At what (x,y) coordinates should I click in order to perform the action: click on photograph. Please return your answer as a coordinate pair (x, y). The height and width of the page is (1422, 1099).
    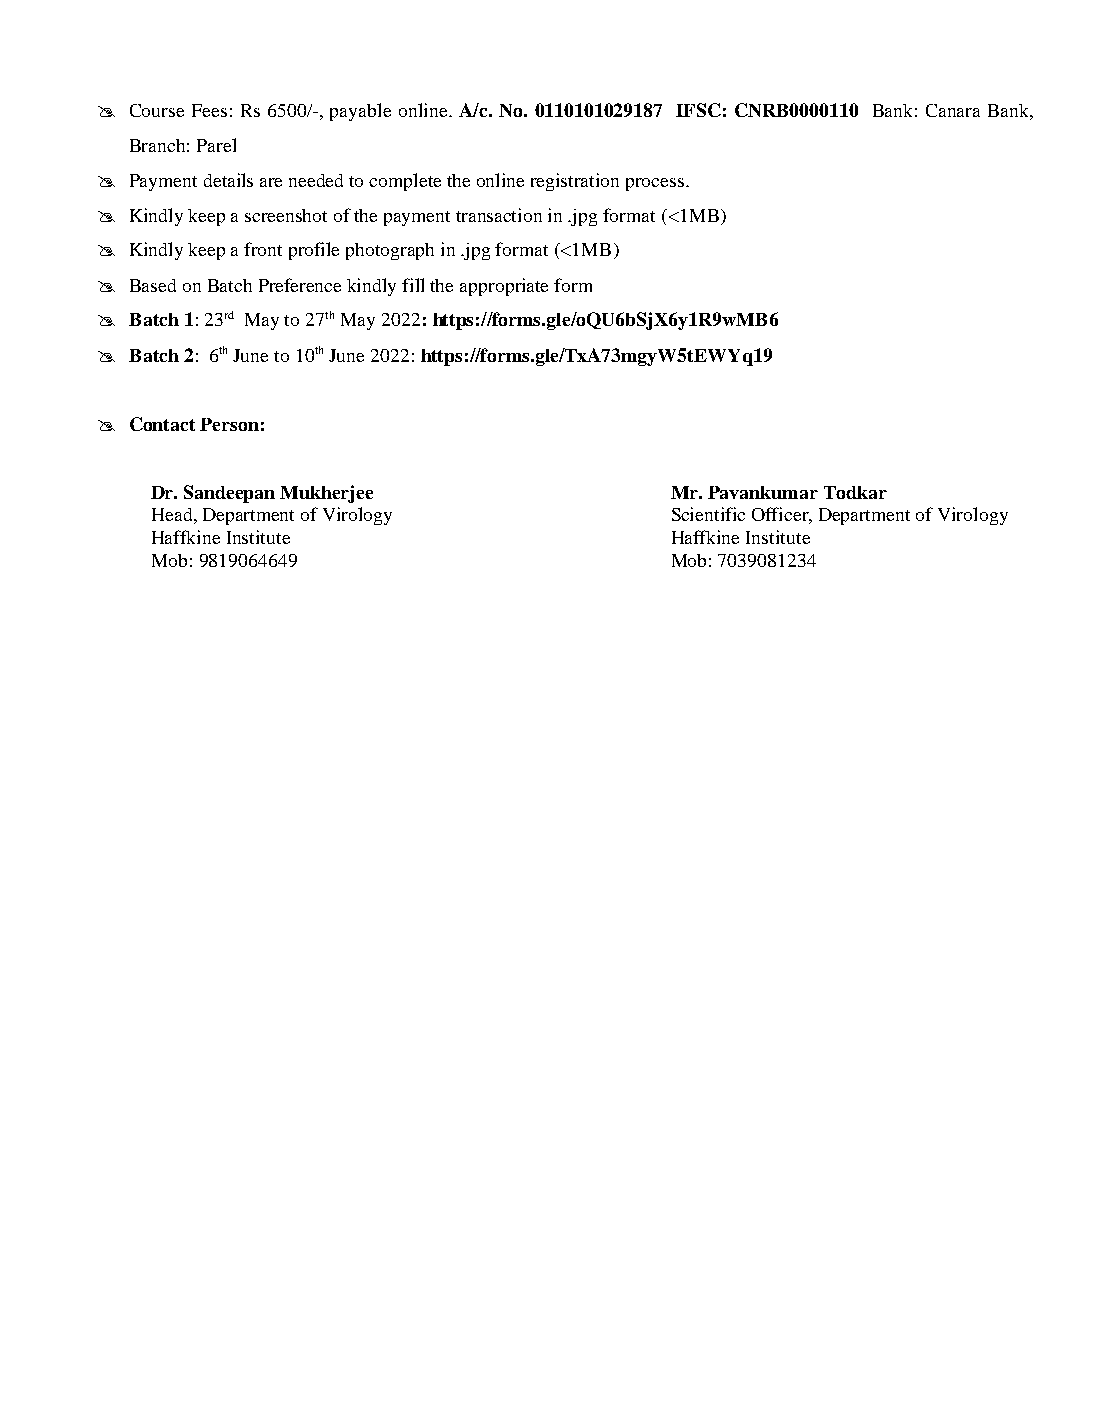
    Looking at the image, I should click on (390, 251).
